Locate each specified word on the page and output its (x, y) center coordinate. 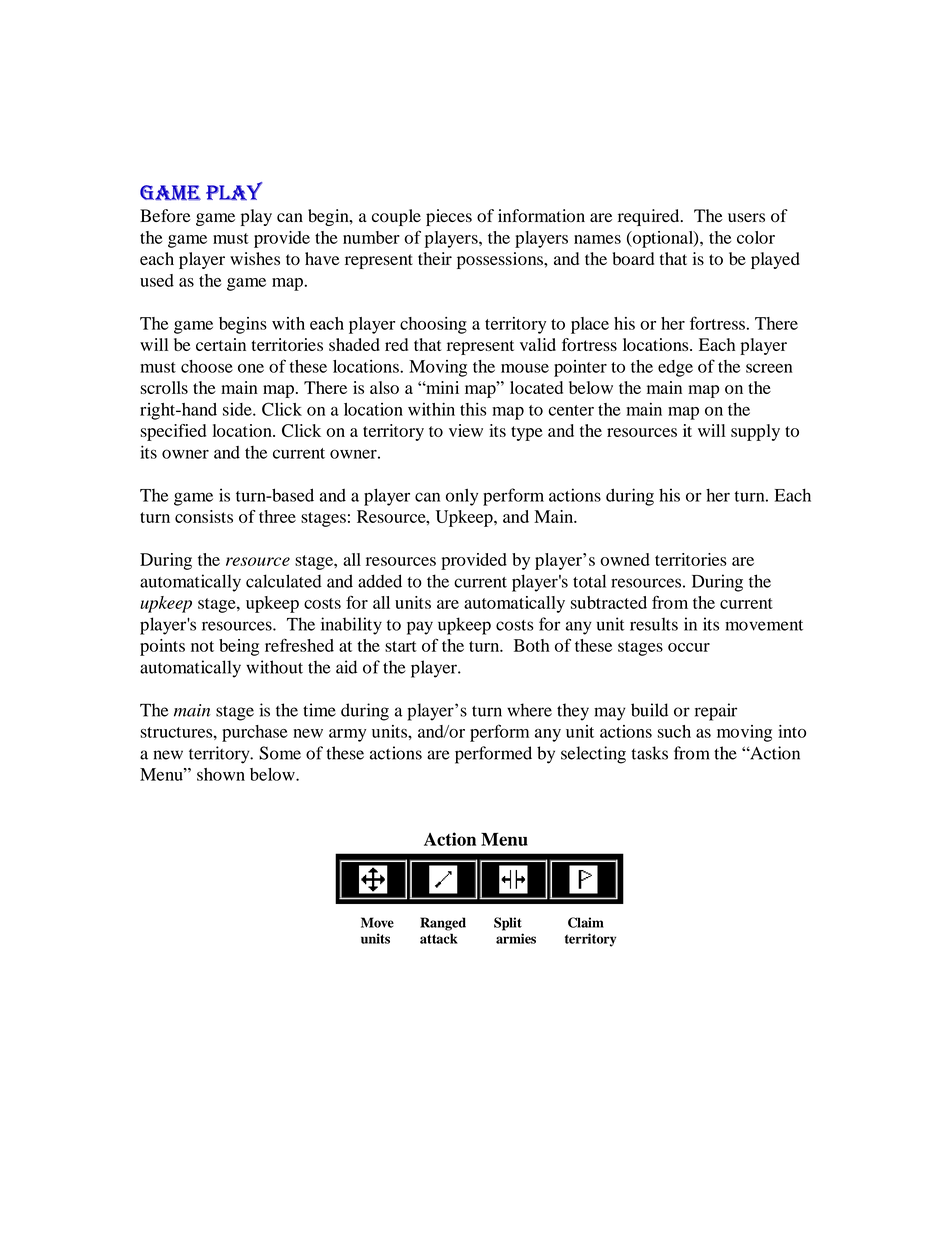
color (756, 237)
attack (439, 938)
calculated (284, 581)
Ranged (443, 924)
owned (625, 559)
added (380, 581)
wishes (255, 258)
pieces (449, 217)
